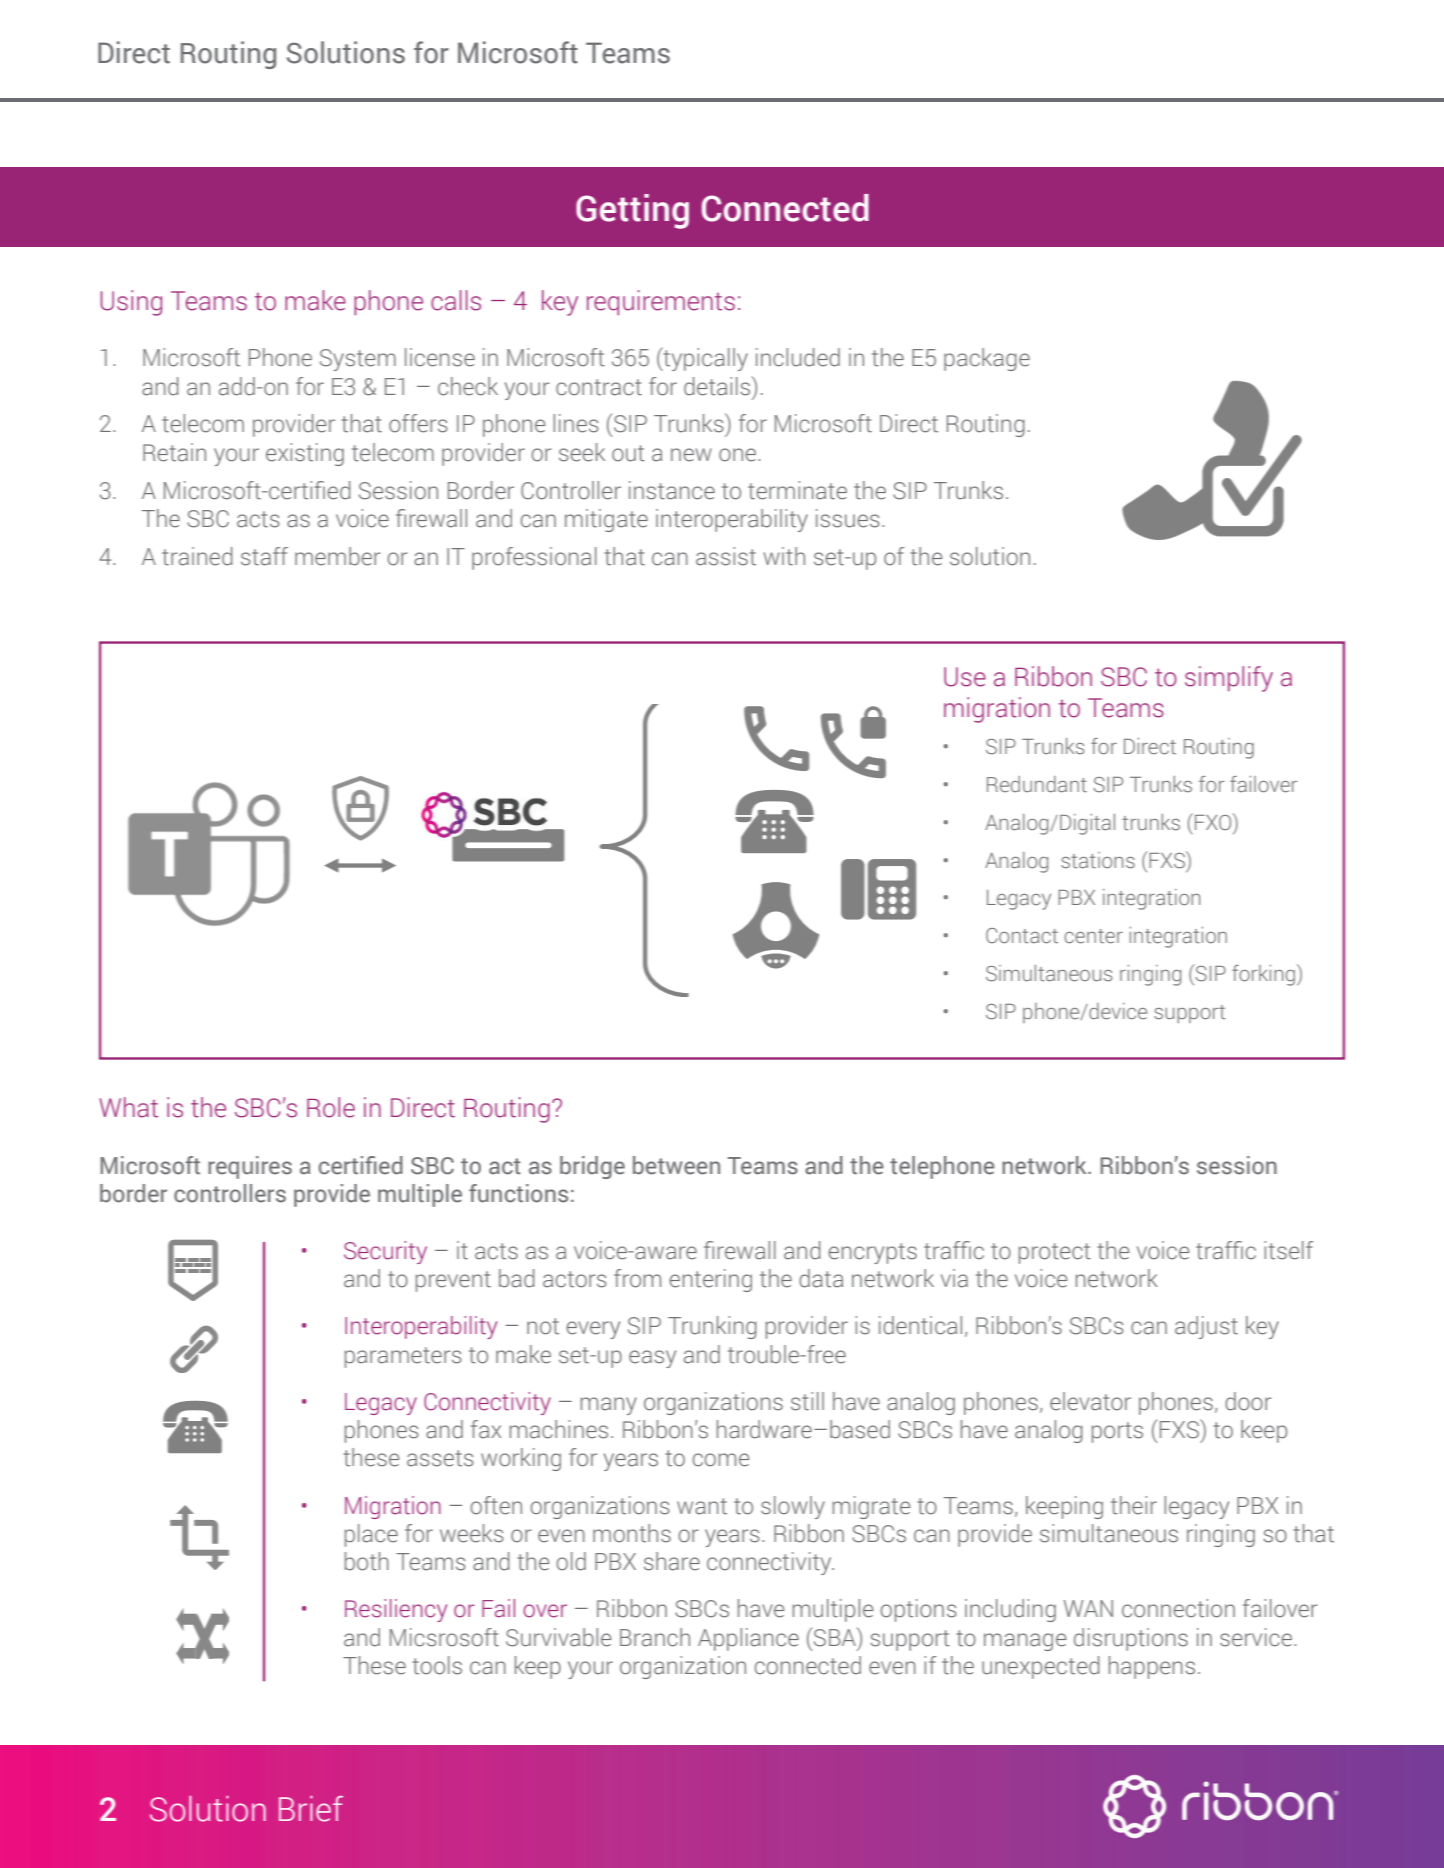 The width and height of the screenshot is (1444, 1868). I want to click on package, so click(987, 359).
